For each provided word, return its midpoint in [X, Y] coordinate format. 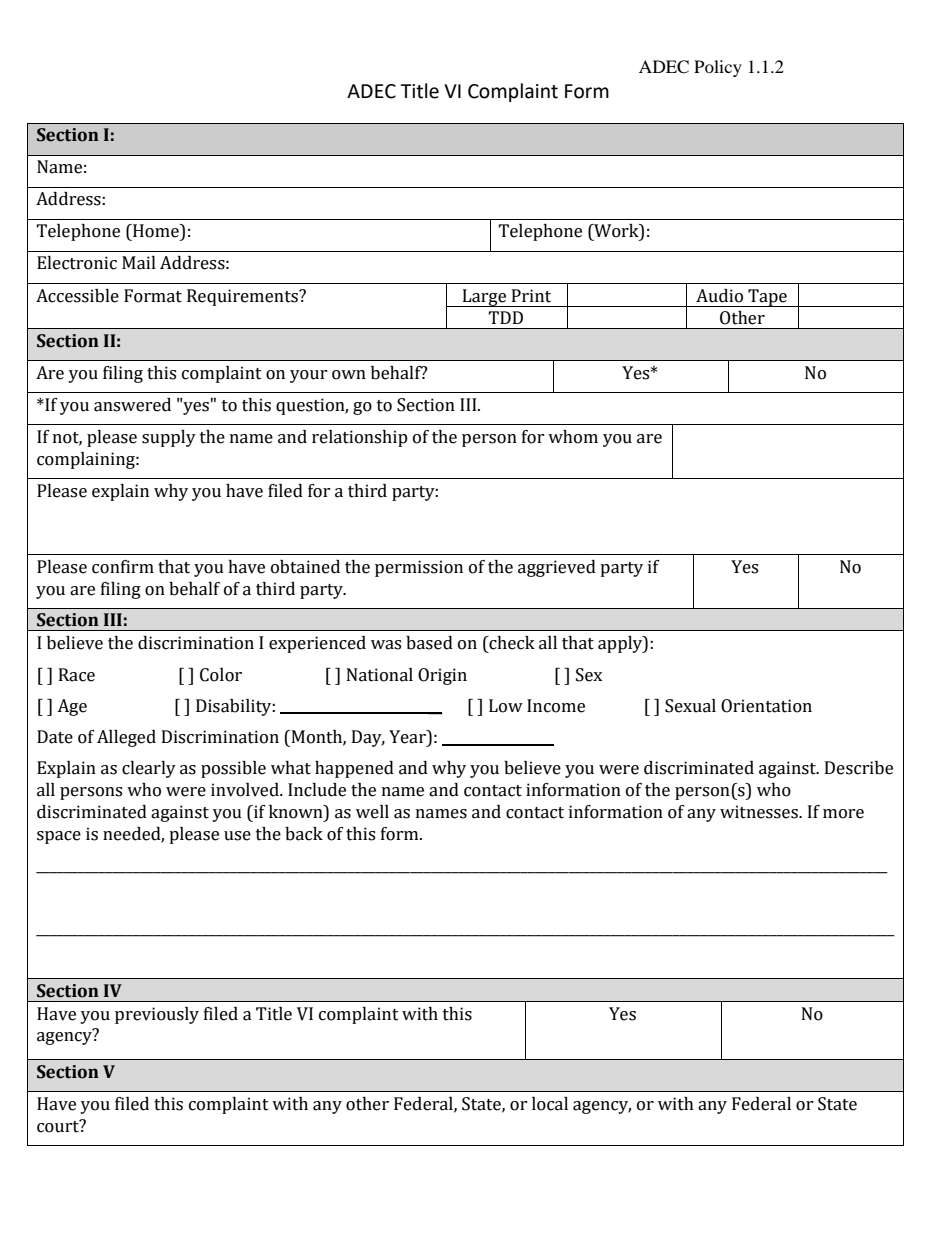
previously [157, 1015]
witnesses [760, 812]
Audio [719, 296]
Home [156, 231]
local [550, 1104]
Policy [718, 68]
